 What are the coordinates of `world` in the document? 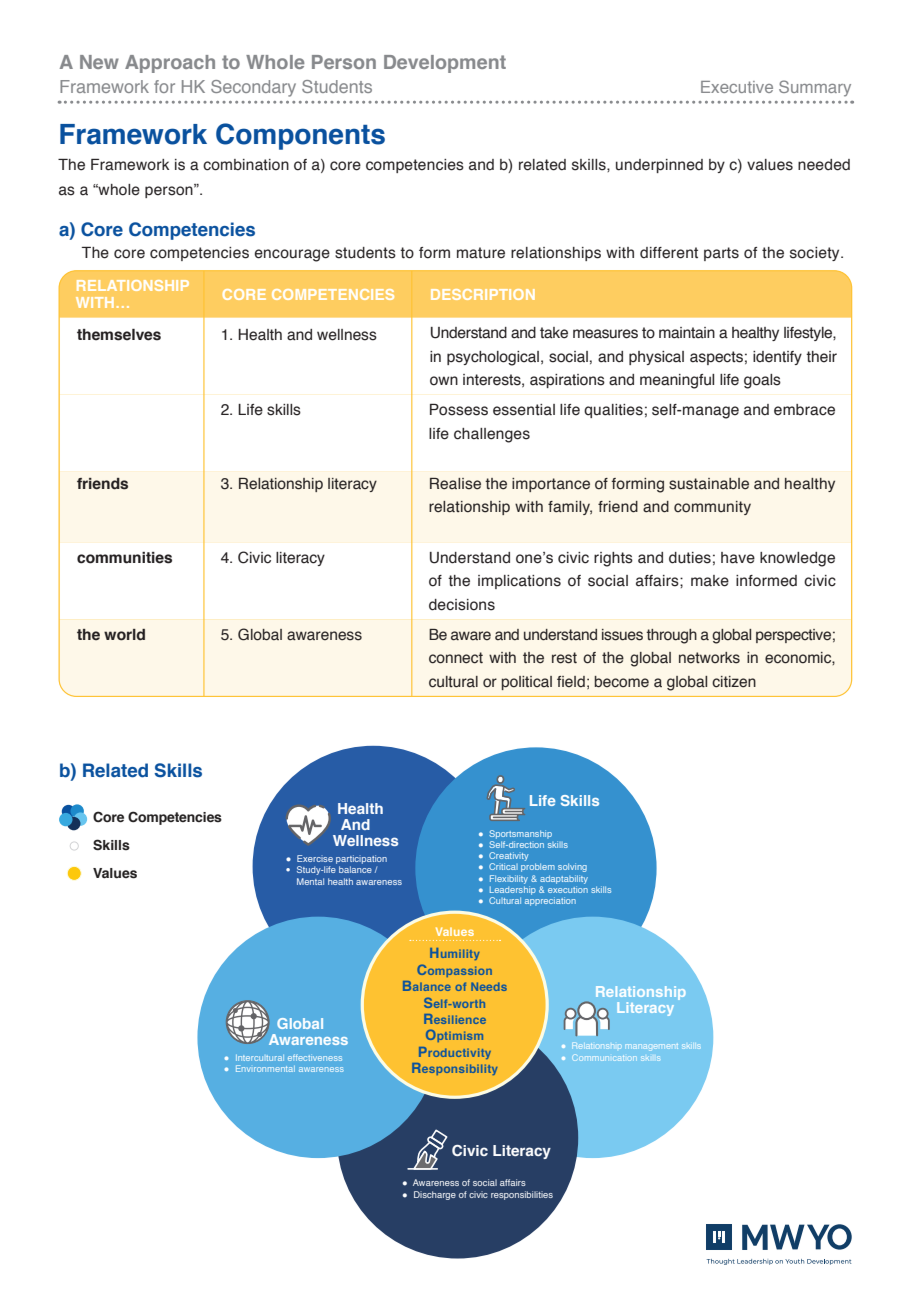 It's located at (124, 635).
